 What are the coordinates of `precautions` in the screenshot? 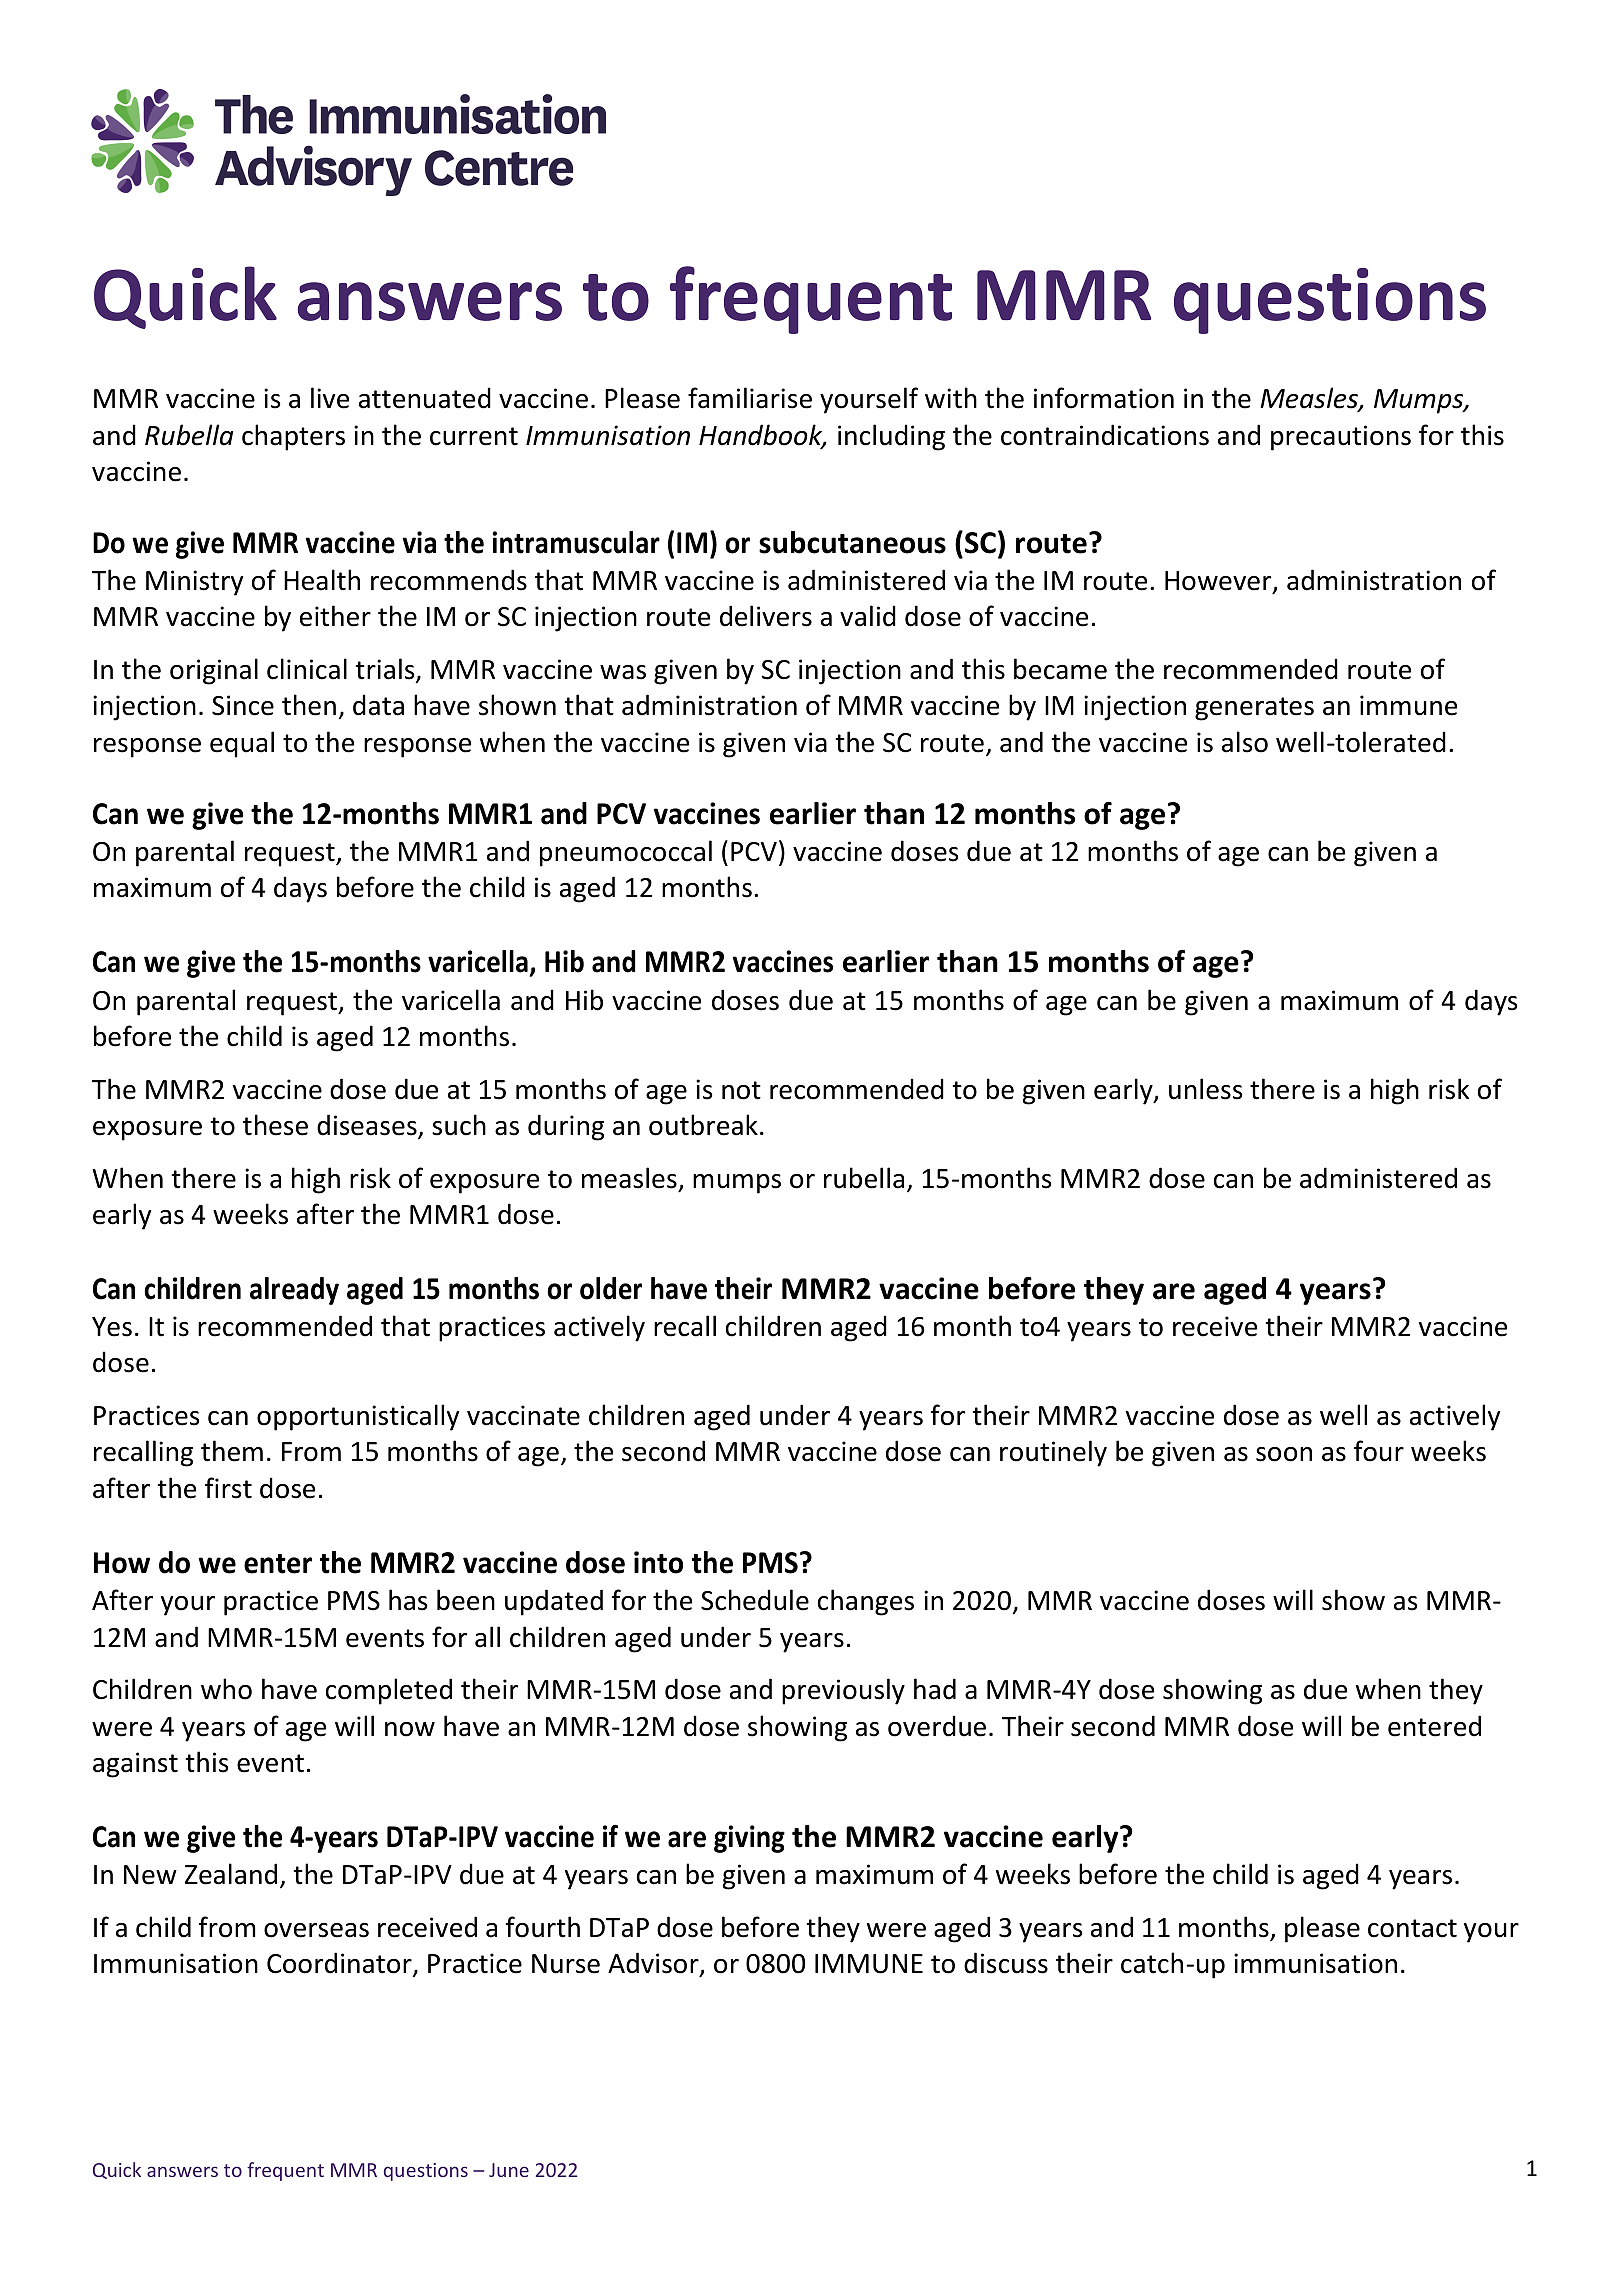 It's located at (1341, 438).
